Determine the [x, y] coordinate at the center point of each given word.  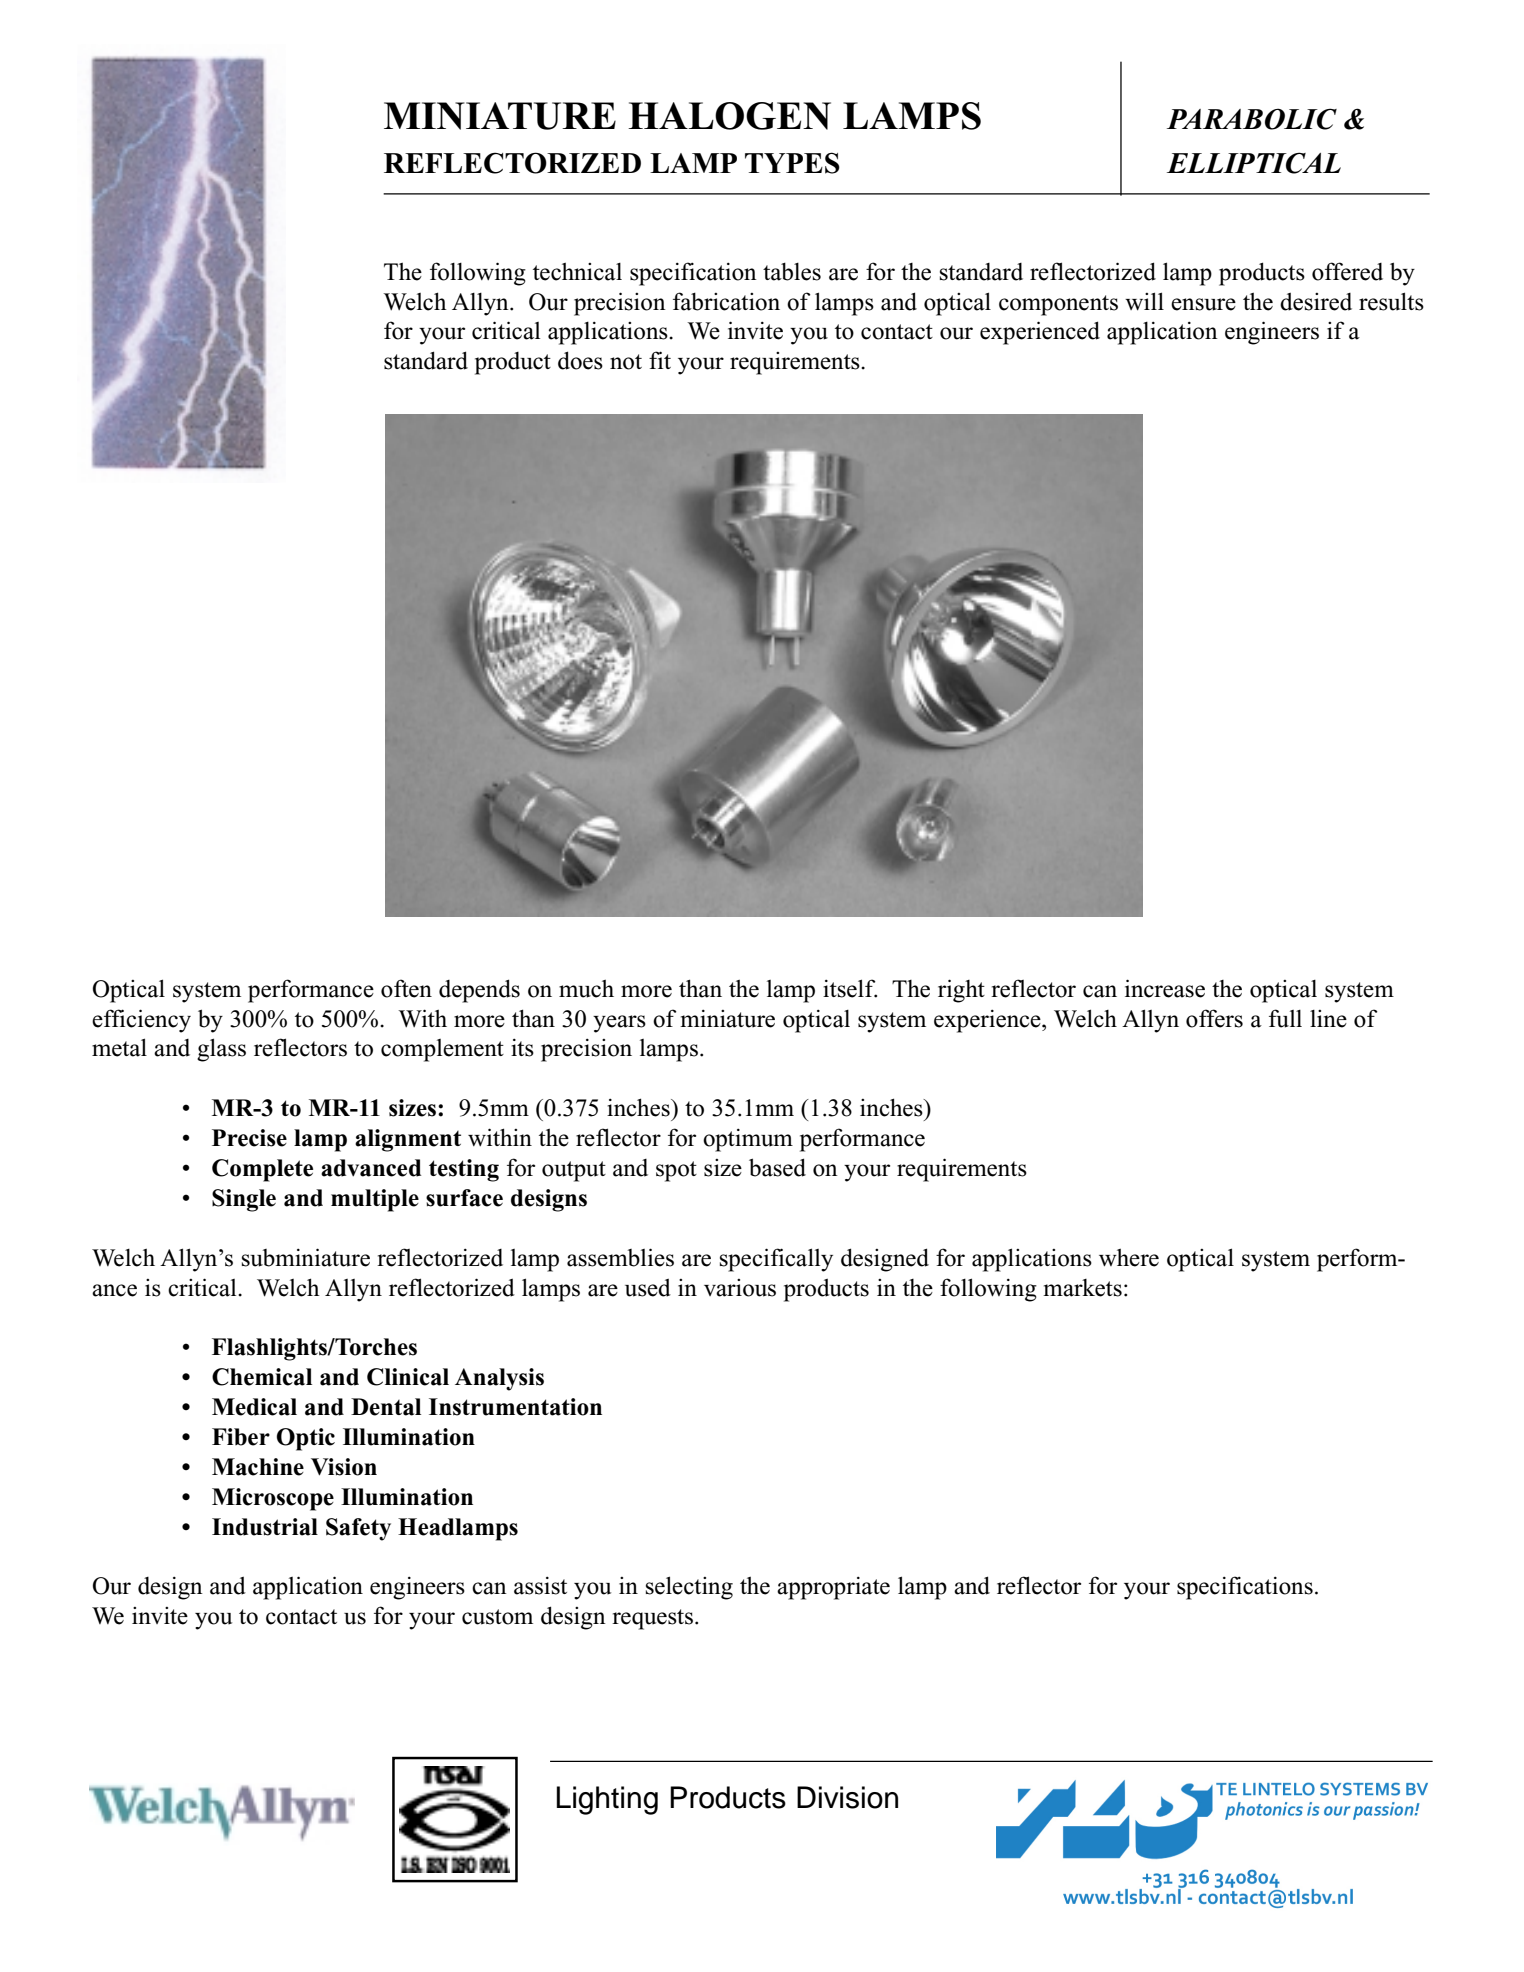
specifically [776, 1260]
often [406, 988]
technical [577, 271]
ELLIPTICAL [1254, 163]
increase [1165, 988]
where [1129, 1257]
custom [497, 1617]
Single [244, 1200]
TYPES [792, 163]
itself [850, 988]
